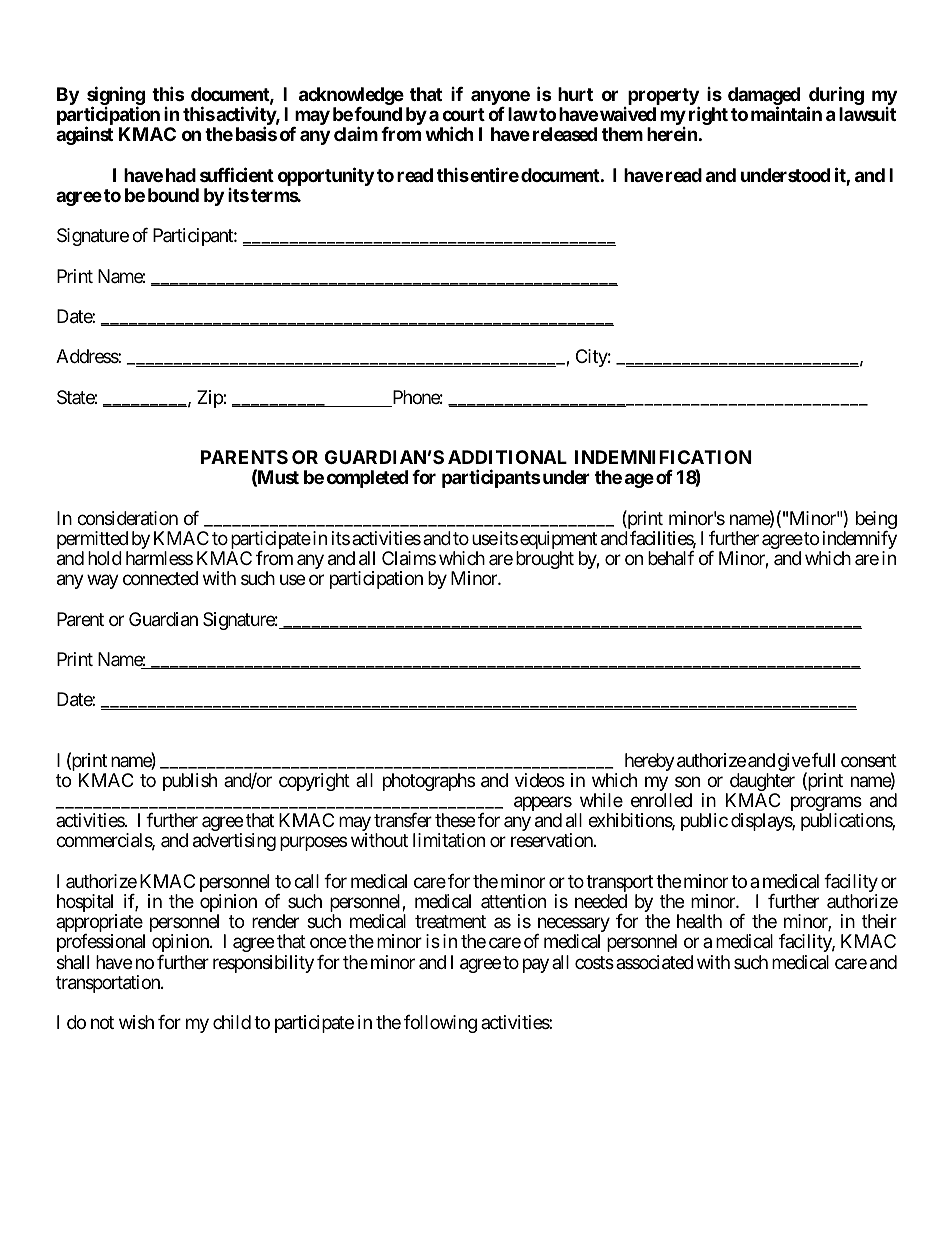 The image size is (952, 1233). I want to click on brought, so click(545, 560).
